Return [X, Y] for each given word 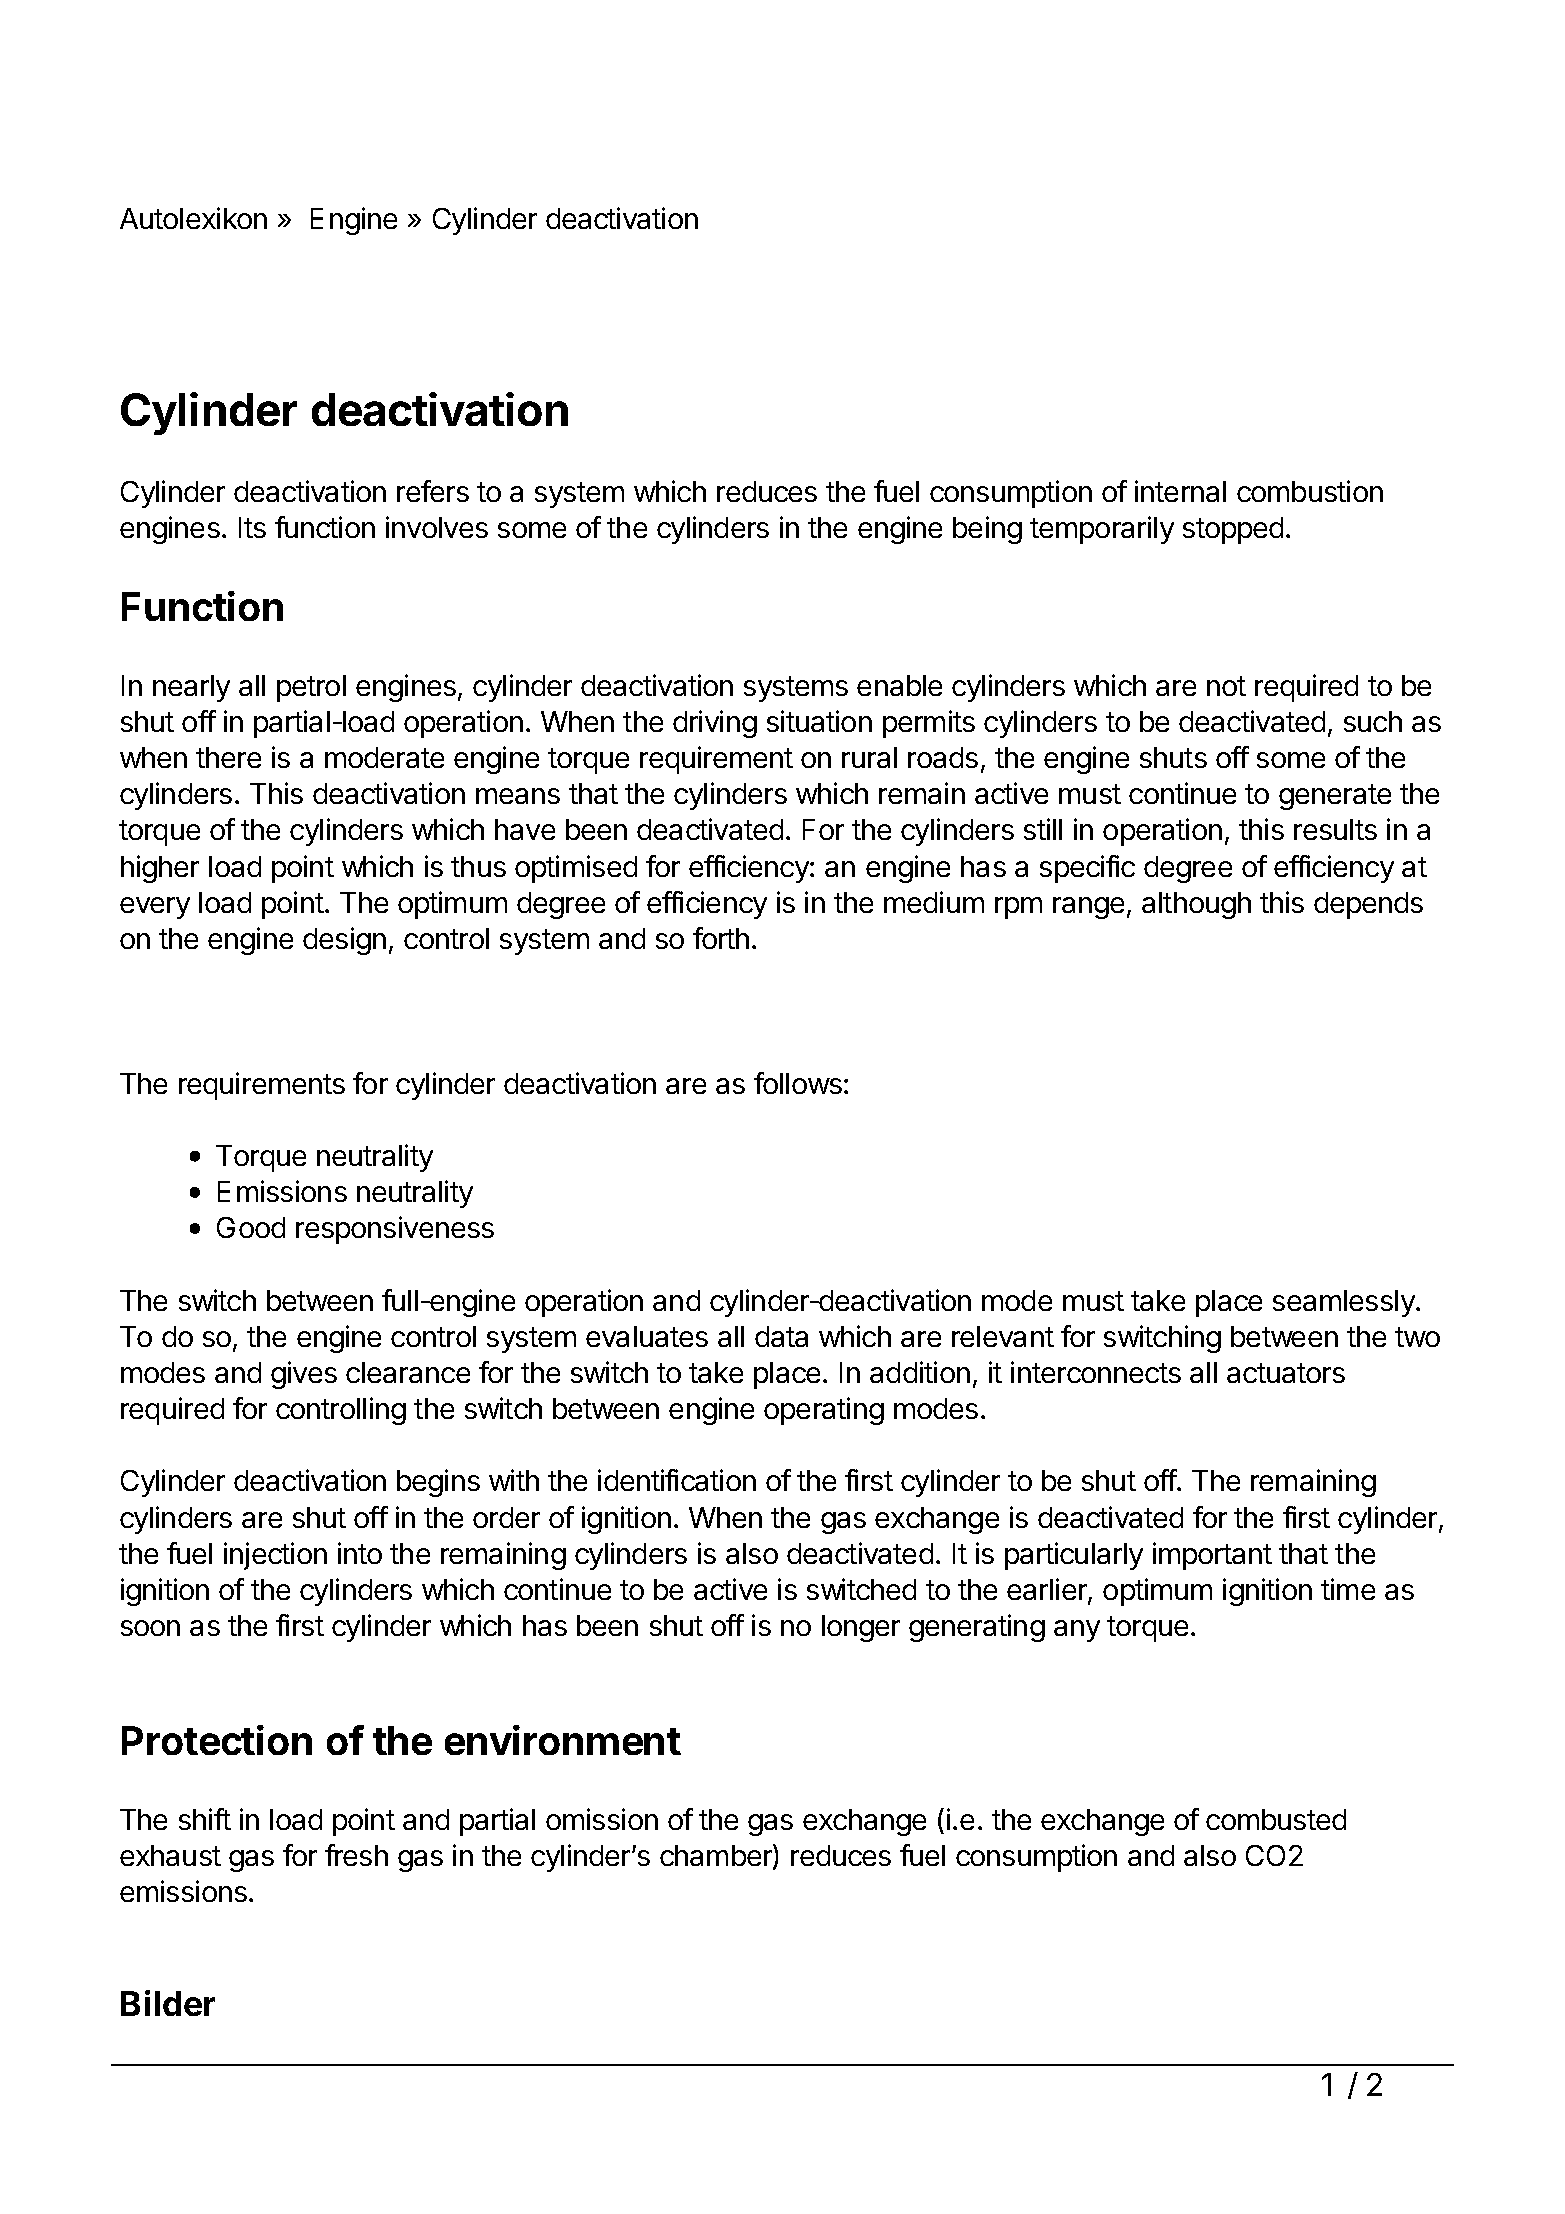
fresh [356, 1855]
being [987, 530]
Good [251, 1227]
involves [437, 527]
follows [798, 1083]
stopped [1233, 530]
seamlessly [1345, 1303]
